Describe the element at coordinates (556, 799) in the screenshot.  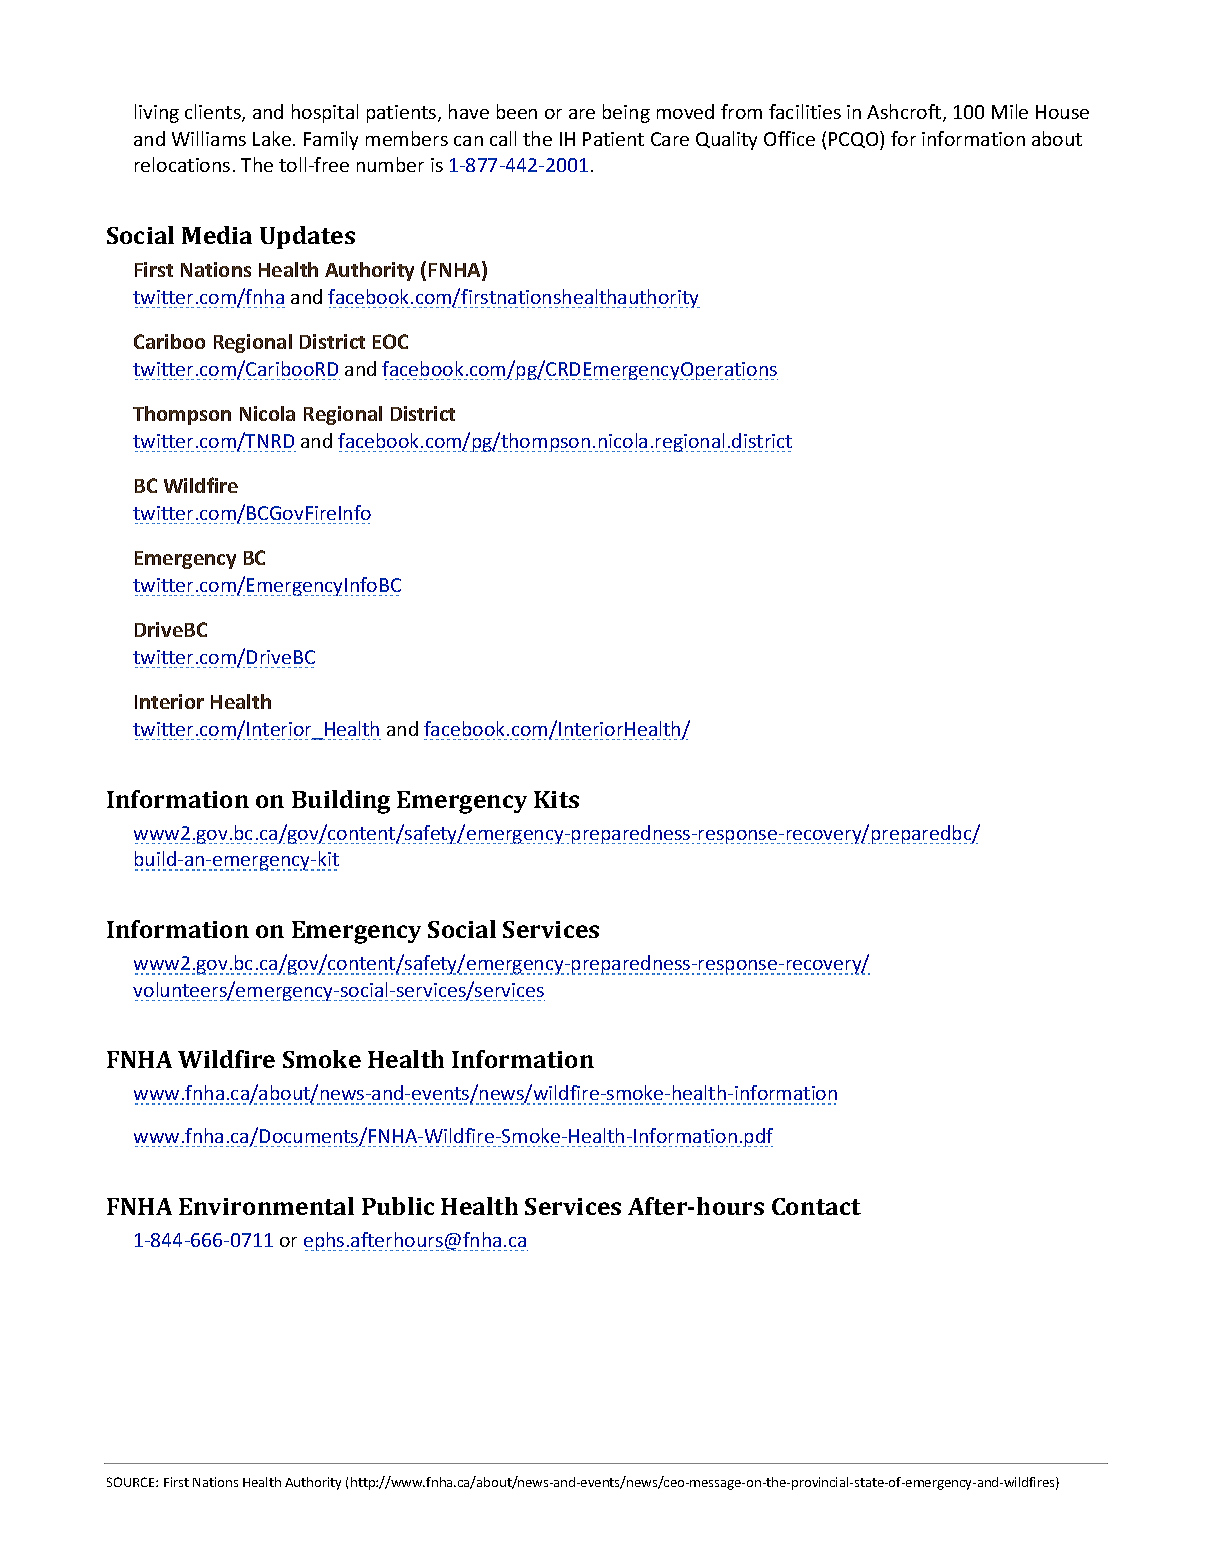
I see `Kits` at that location.
